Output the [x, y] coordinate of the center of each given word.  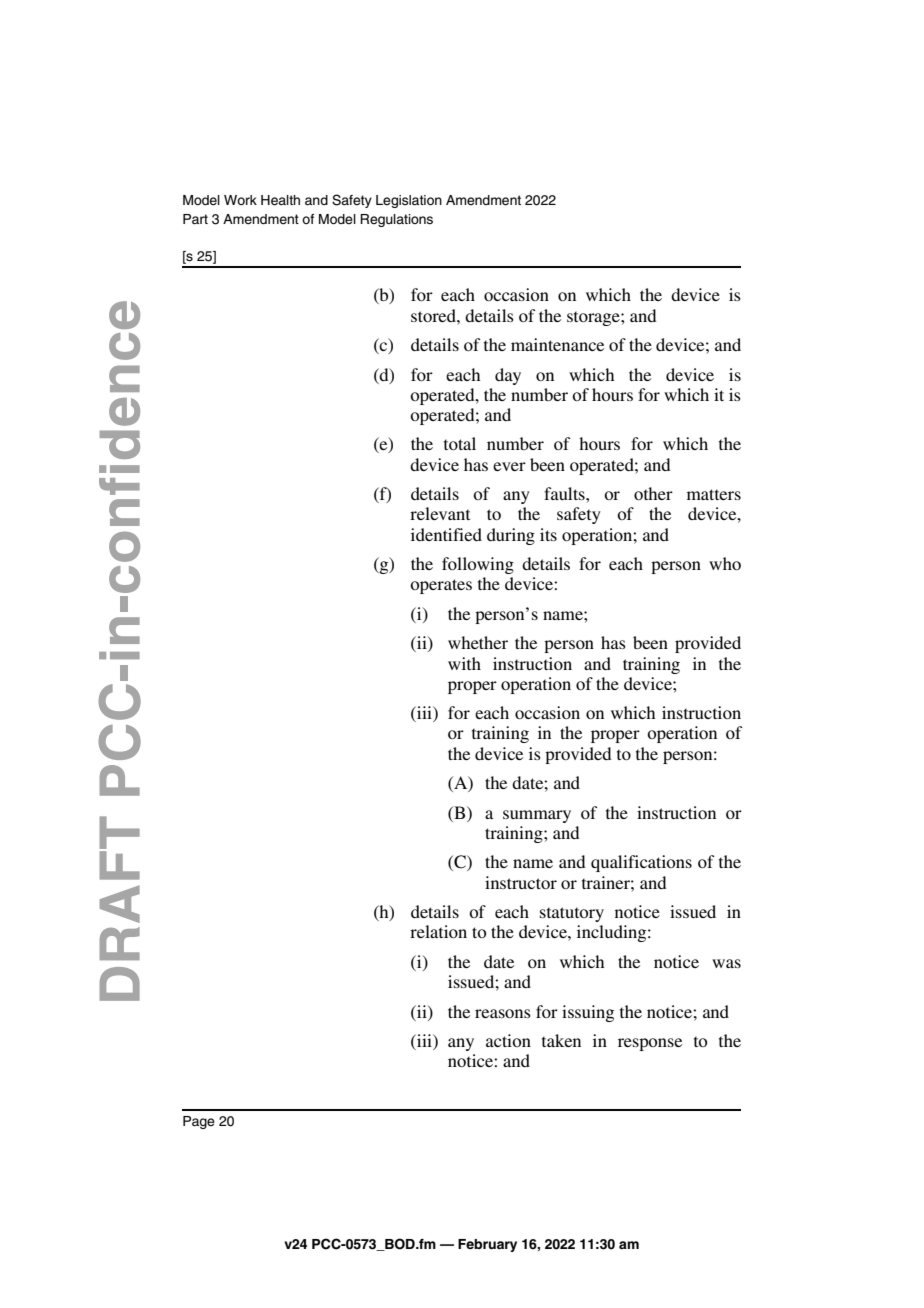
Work [240, 200]
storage [594, 318]
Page [199, 1122]
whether [478, 642]
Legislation [409, 201]
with [464, 663]
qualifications [641, 863]
